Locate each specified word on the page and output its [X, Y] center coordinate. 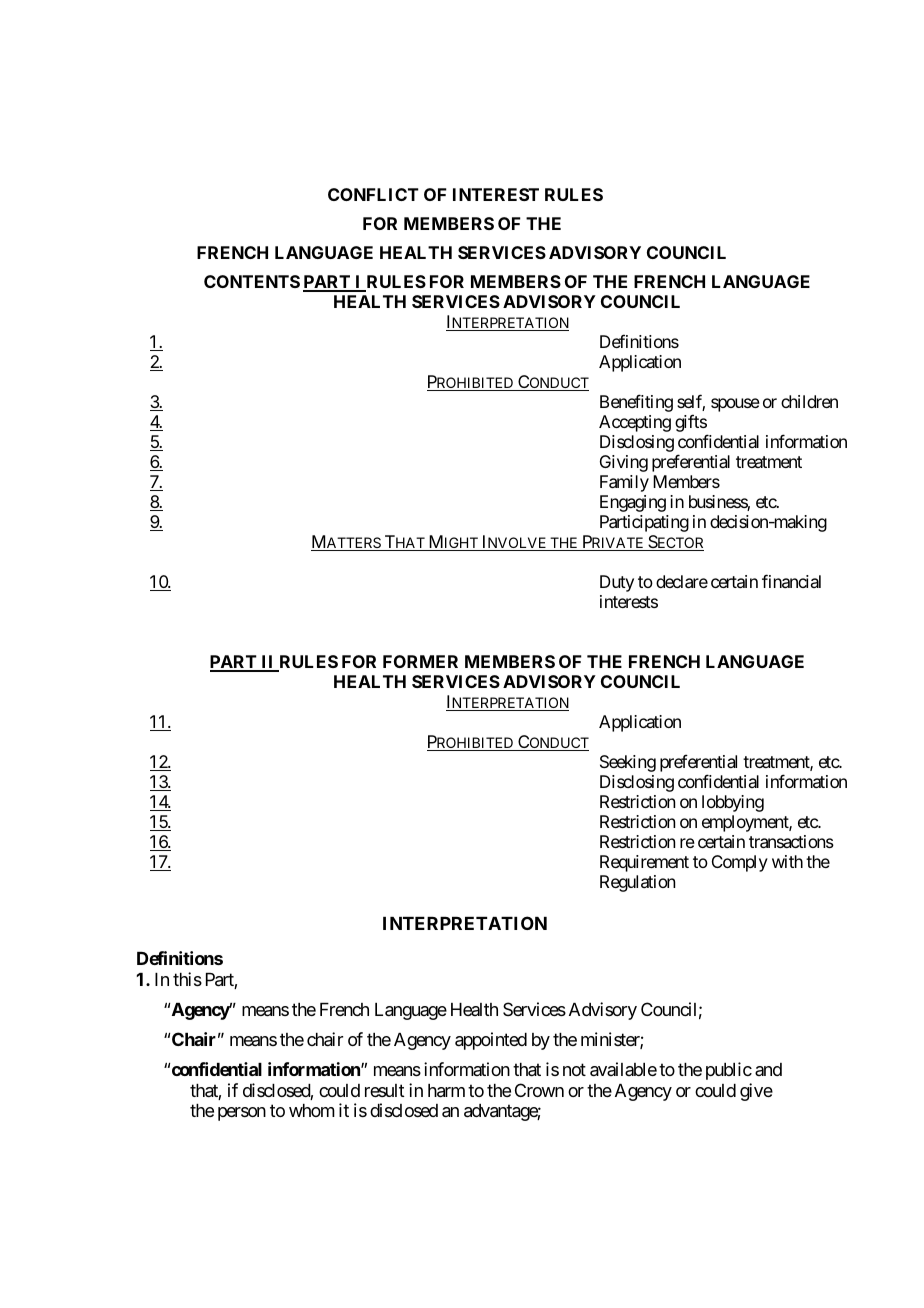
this [187, 979]
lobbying [733, 803]
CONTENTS [252, 281]
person [242, 1114]
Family [624, 483]
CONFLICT [373, 194]
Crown [539, 1090]
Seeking [628, 763]
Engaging [633, 503]
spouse [735, 405]
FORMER [420, 661]
